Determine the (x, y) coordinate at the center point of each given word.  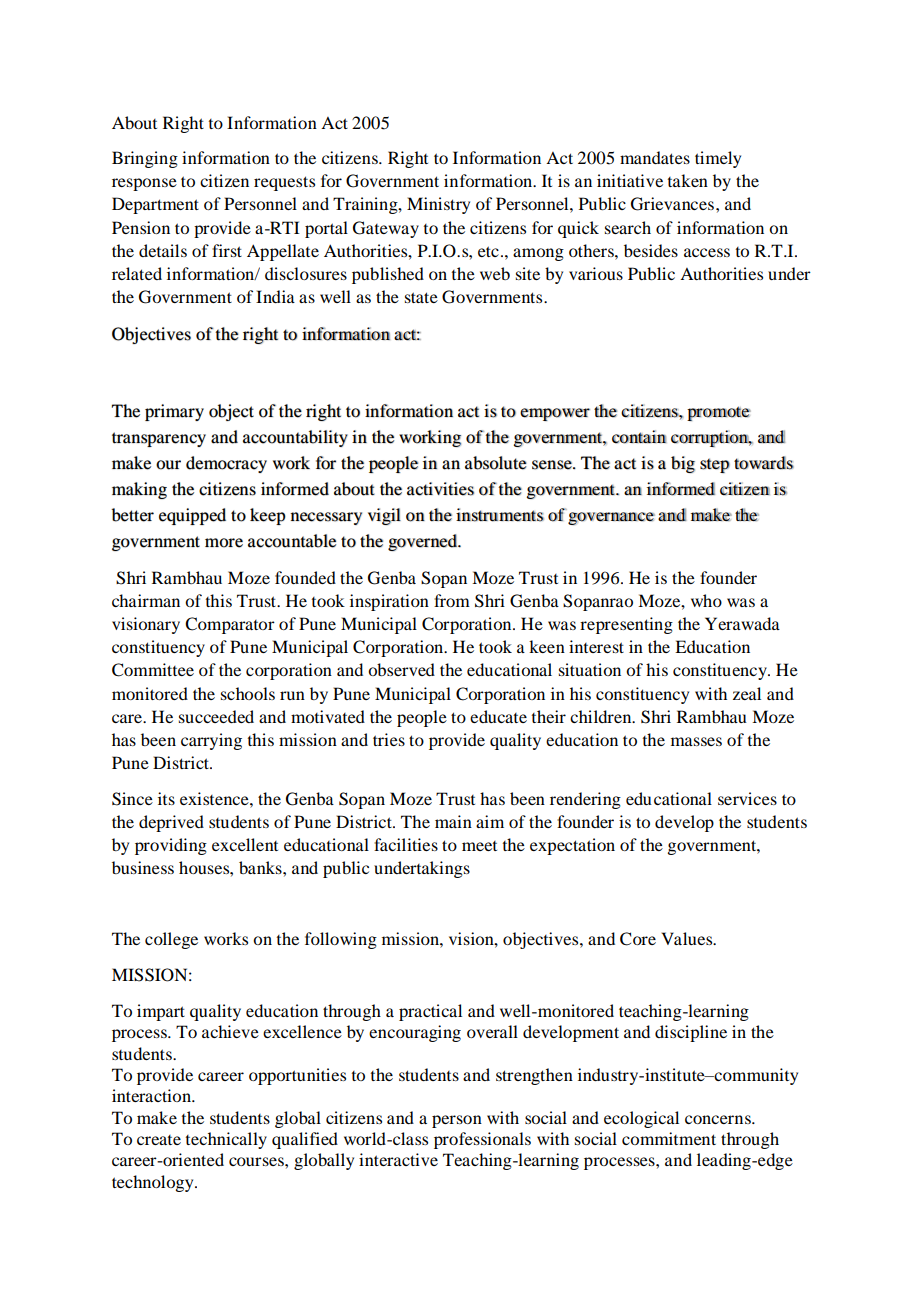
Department (155, 205)
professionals (482, 1140)
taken (688, 180)
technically (226, 1140)
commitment (669, 1138)
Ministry (438, 205)
